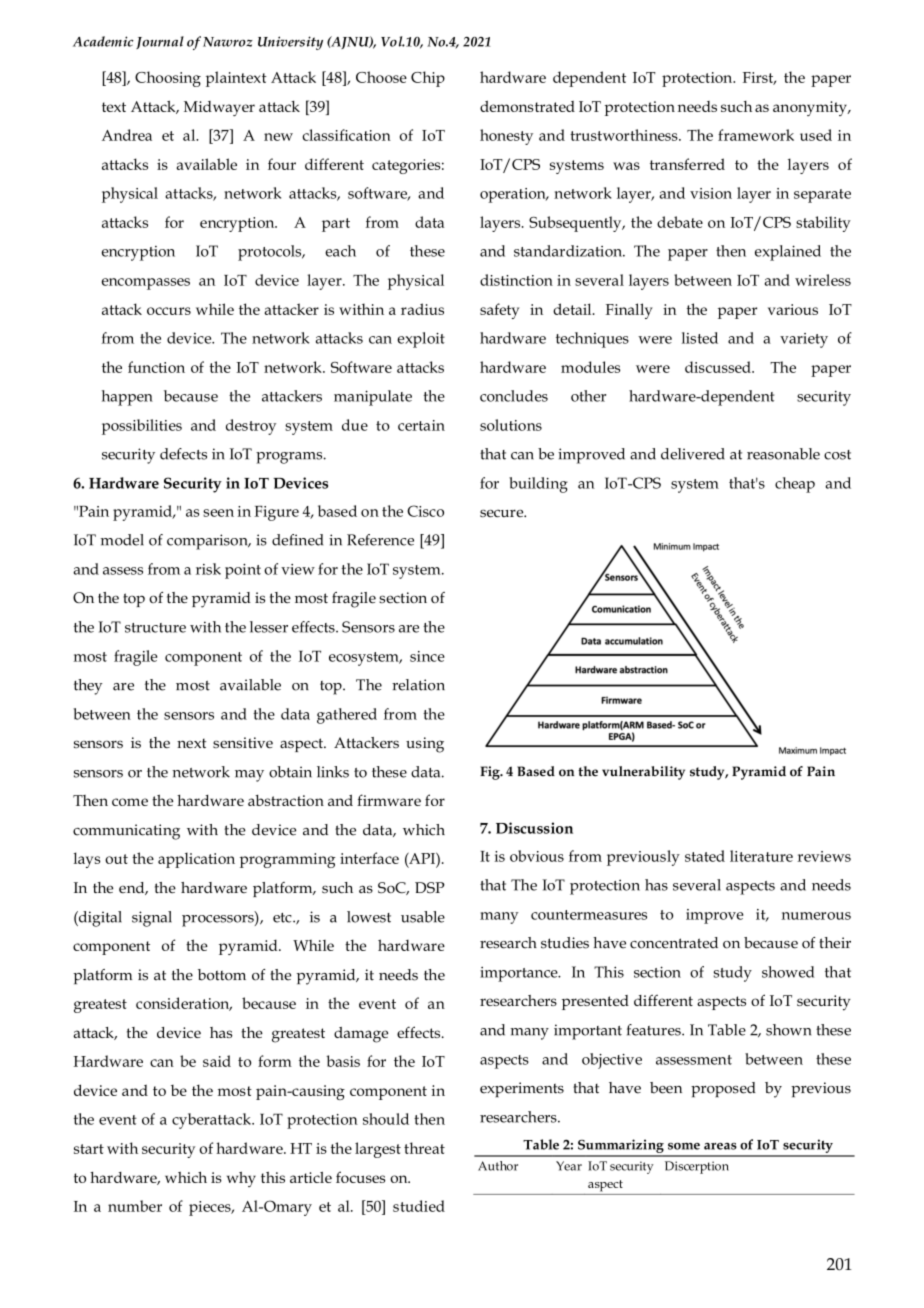  I want to click on since, so click(427, 656).
